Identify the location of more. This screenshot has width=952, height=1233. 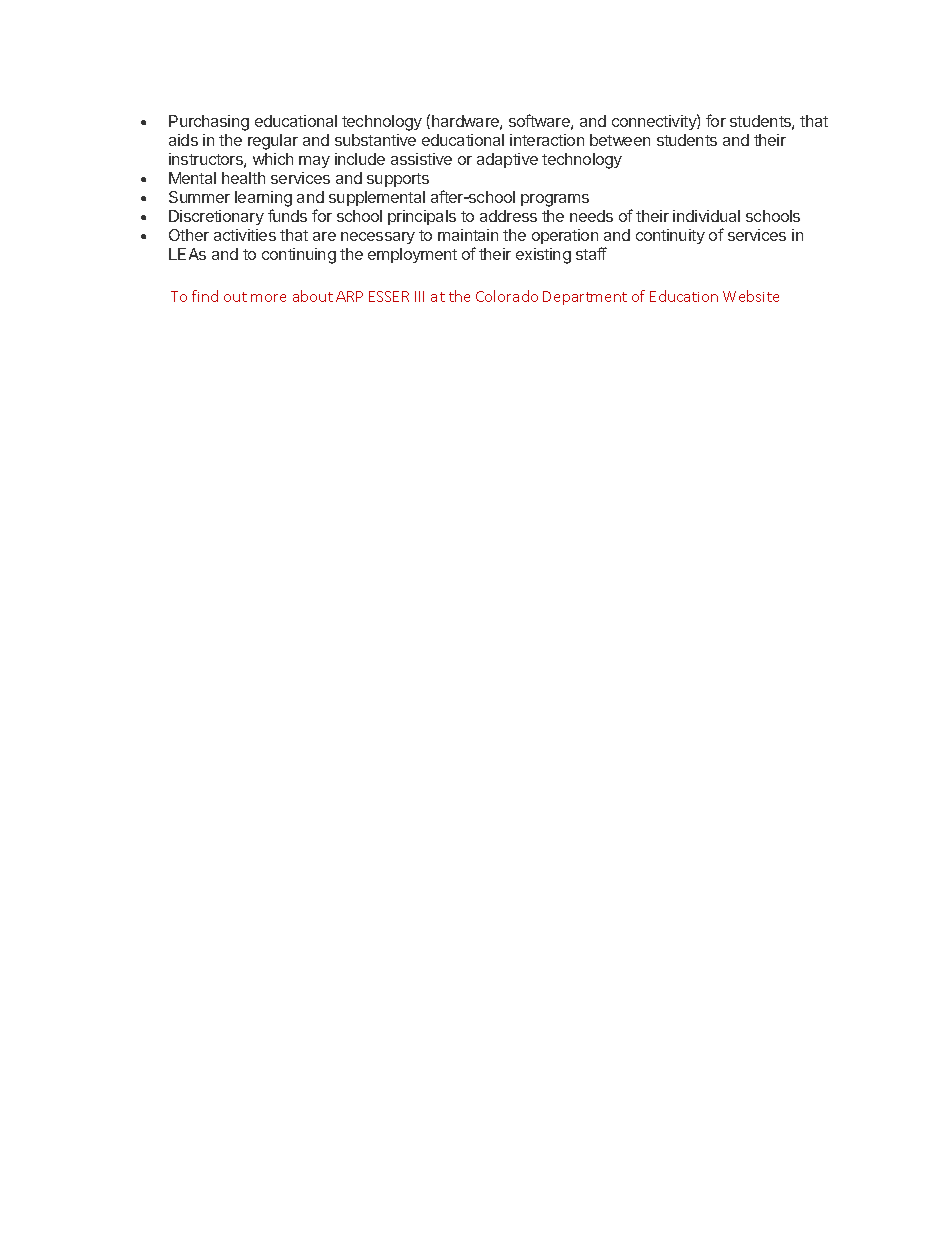
(268, 298).
